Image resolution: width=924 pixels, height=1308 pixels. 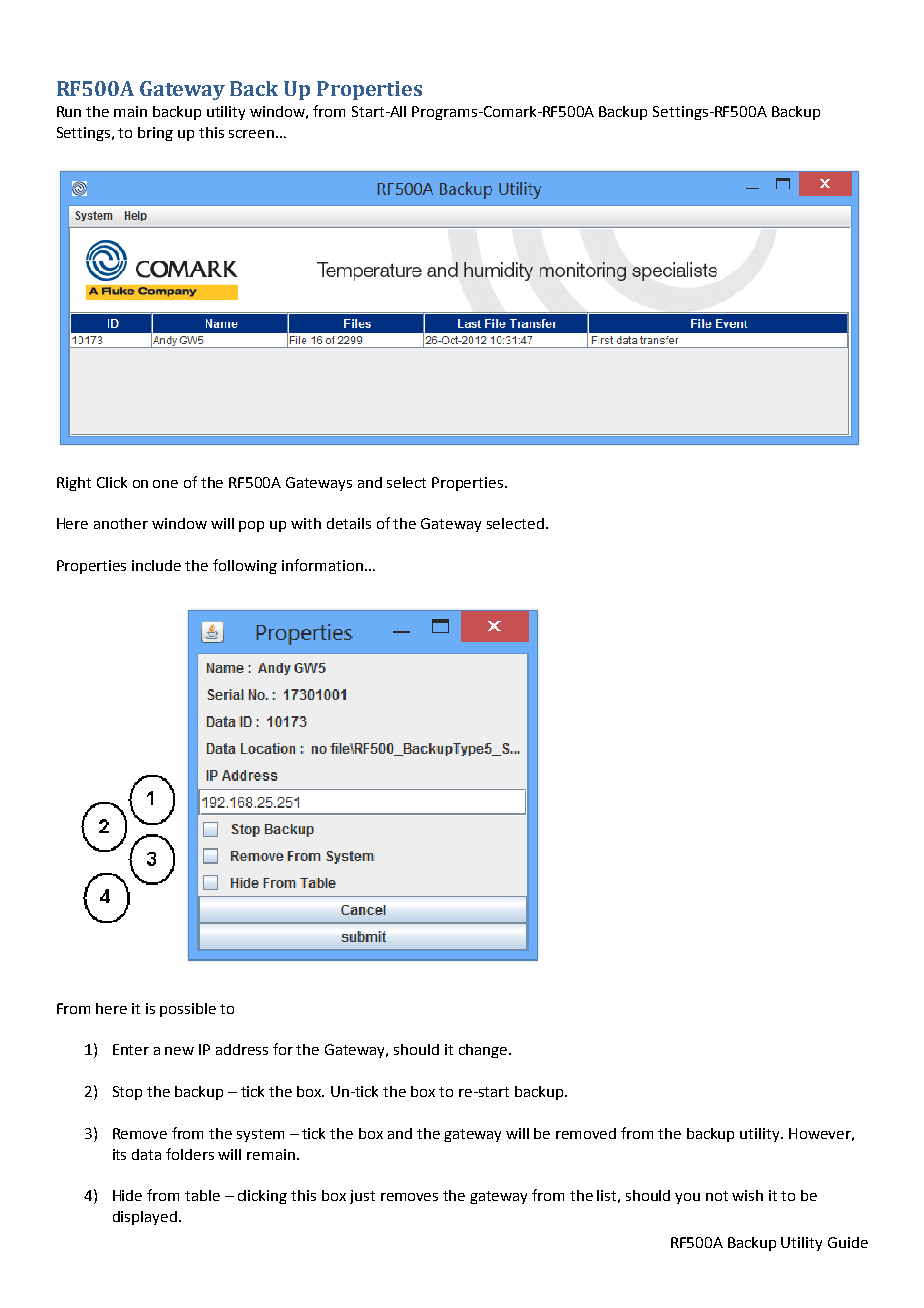 What do you see at coordinates (306, 523) in the page?
I see `with` at bounding box center [306, 523].
